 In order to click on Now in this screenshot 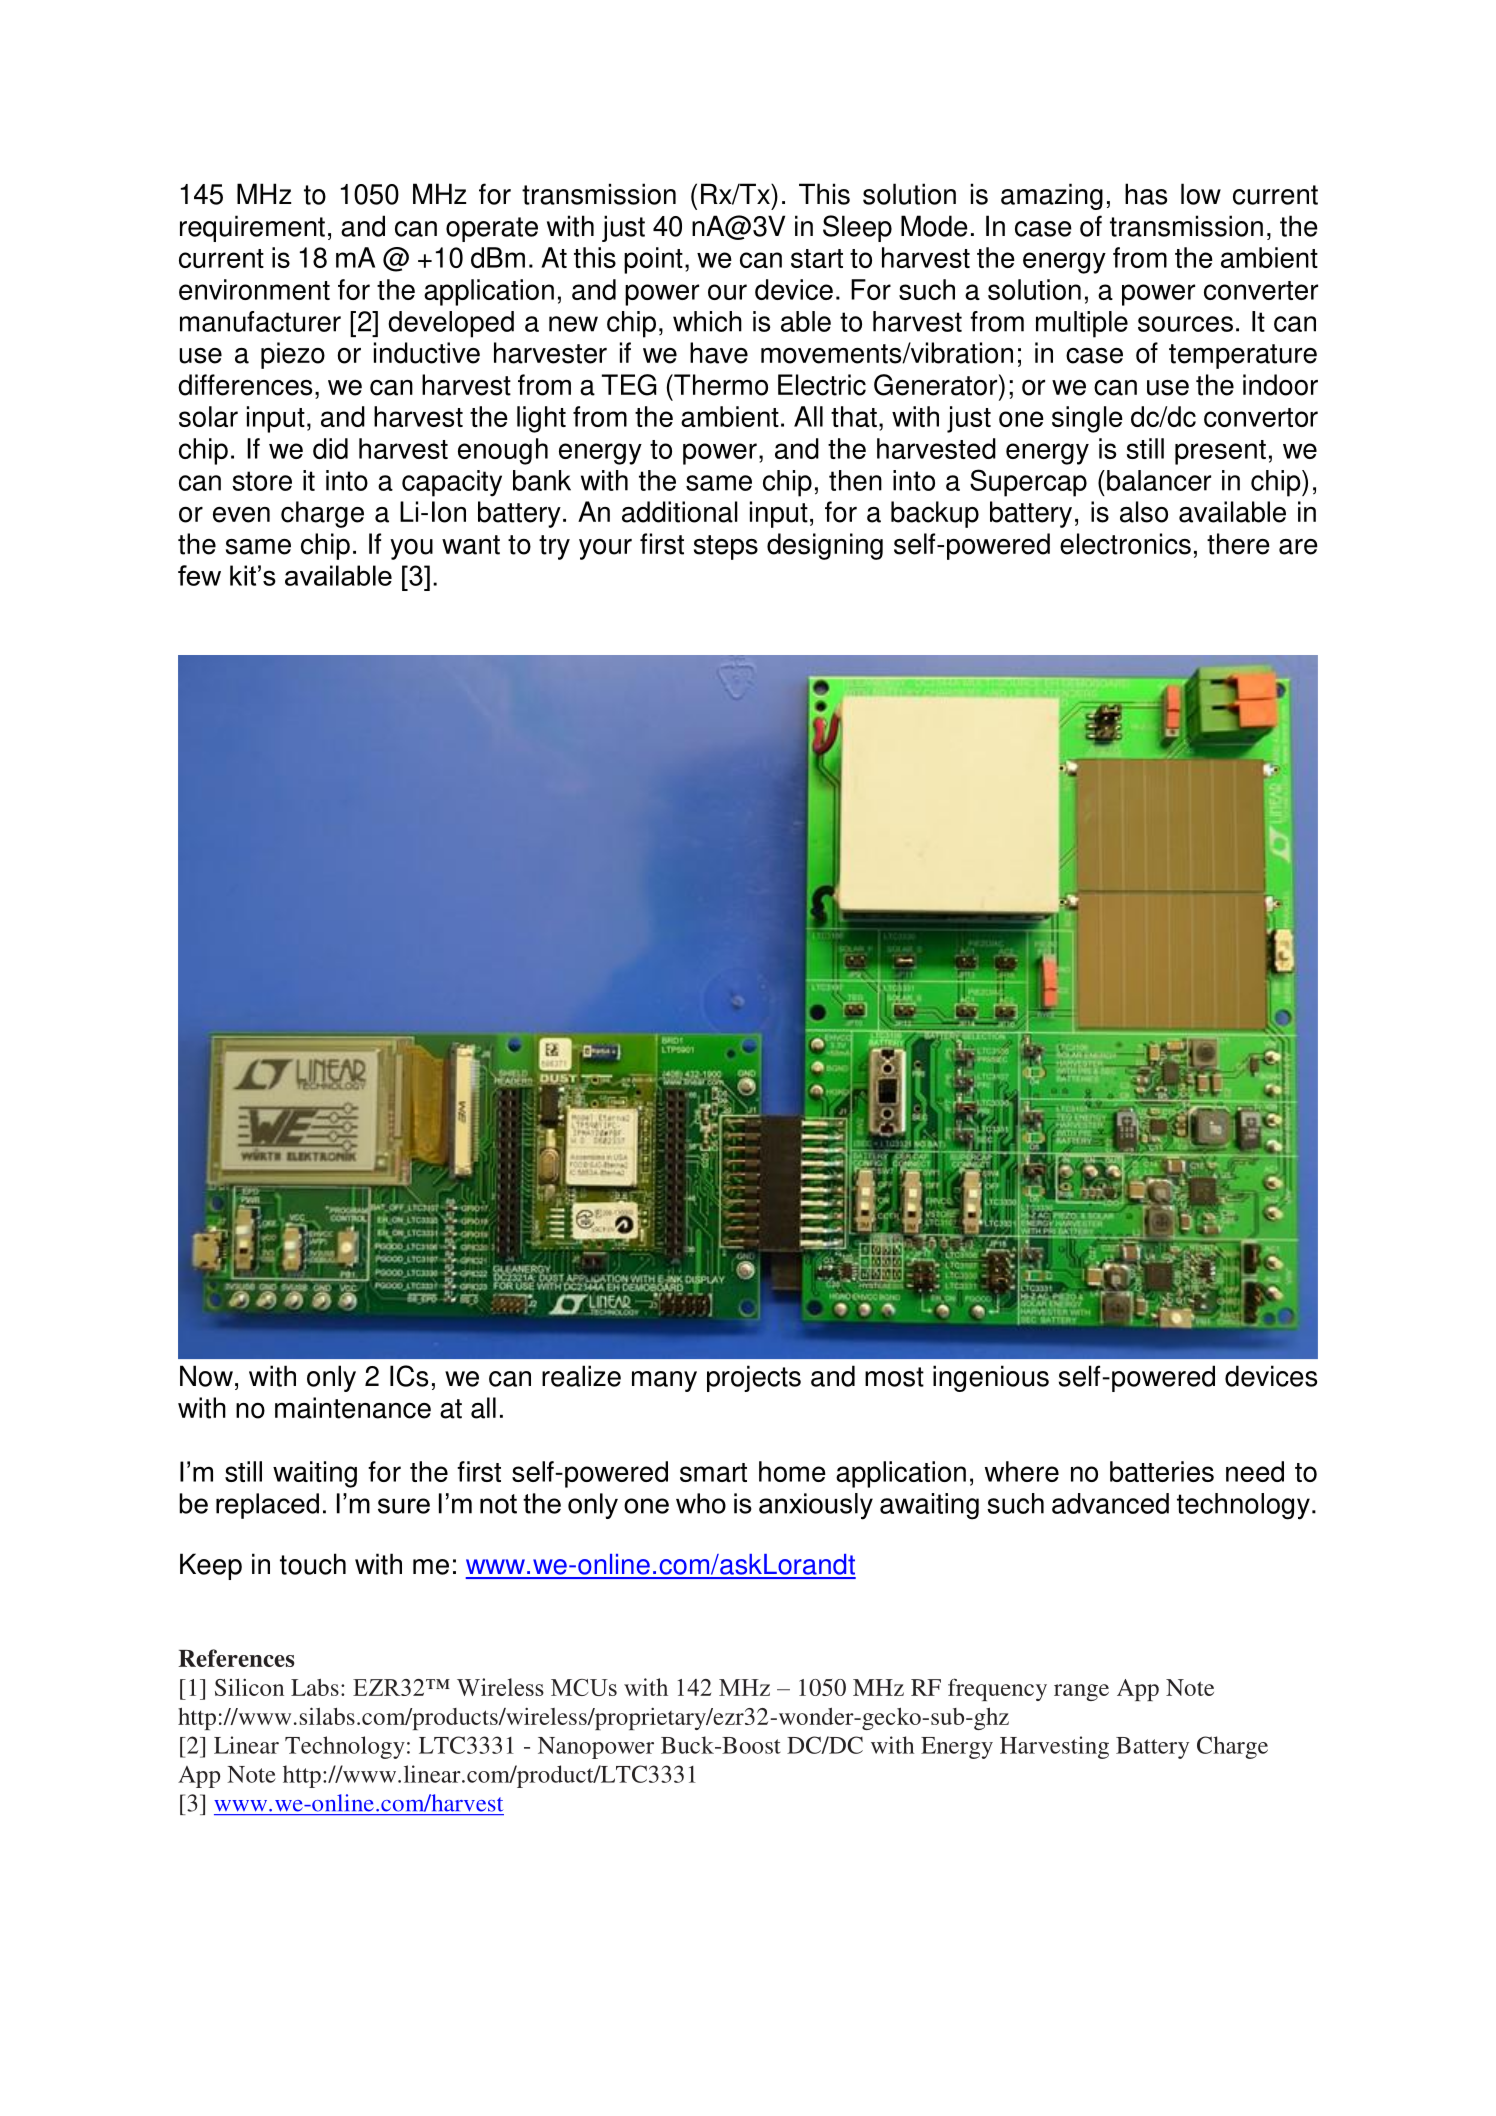, I will do `click(206, 1376)`.
